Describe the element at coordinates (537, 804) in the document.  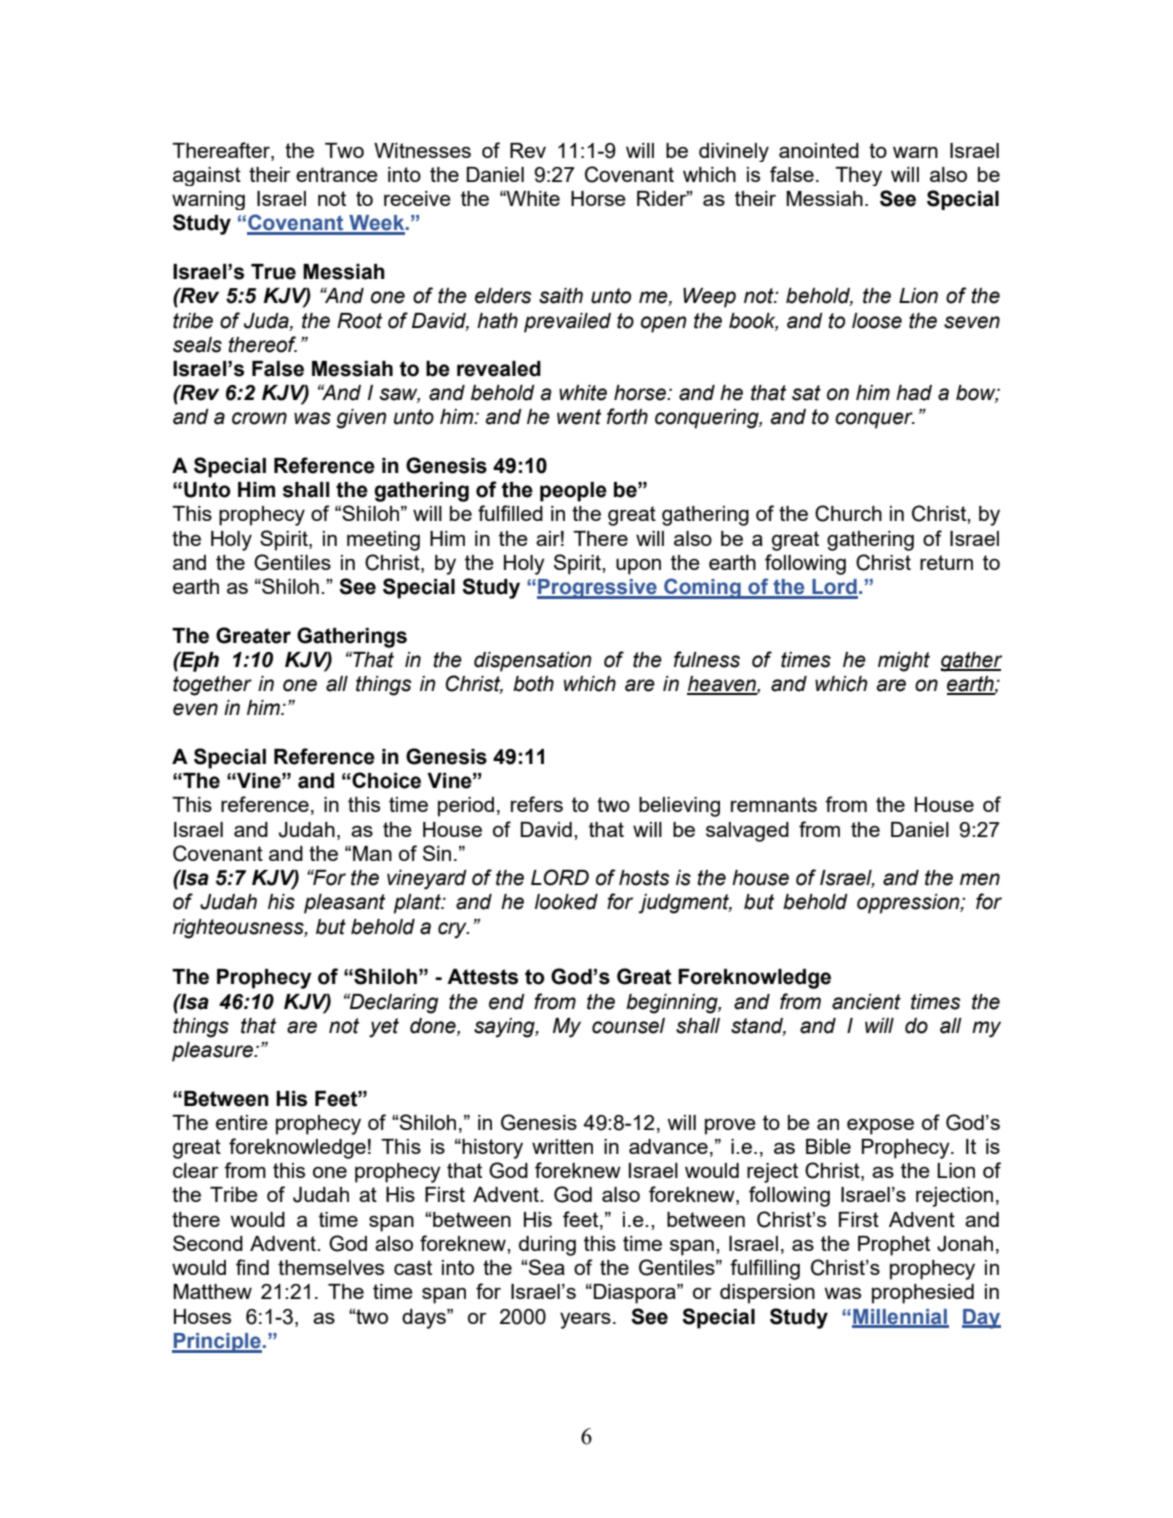
I see `refers` at that location.
